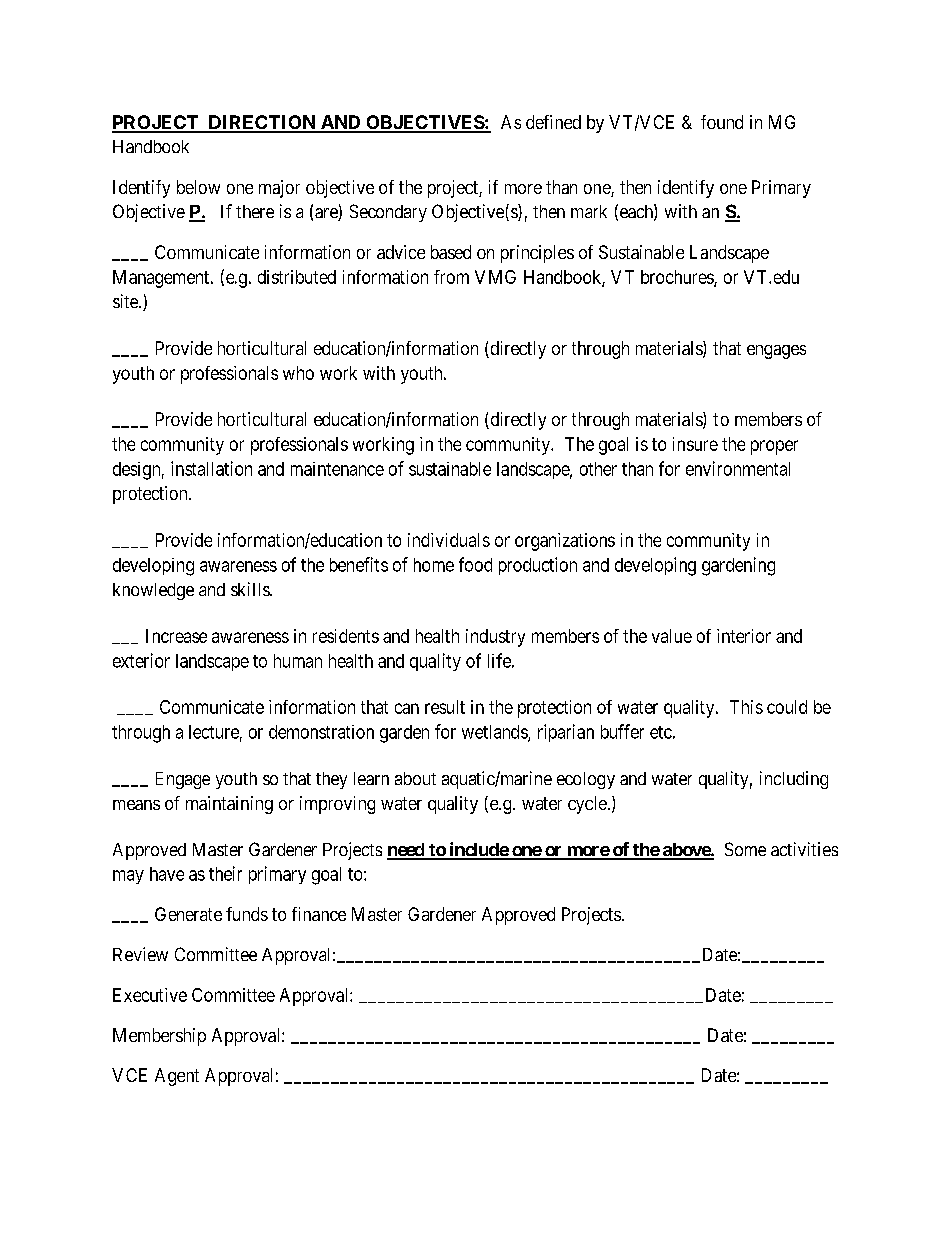 Image resolution: width=952 pixels, height=1233 pixels. Describe the element at coordinates (475, 564) in the page. I see `food` at that location.
